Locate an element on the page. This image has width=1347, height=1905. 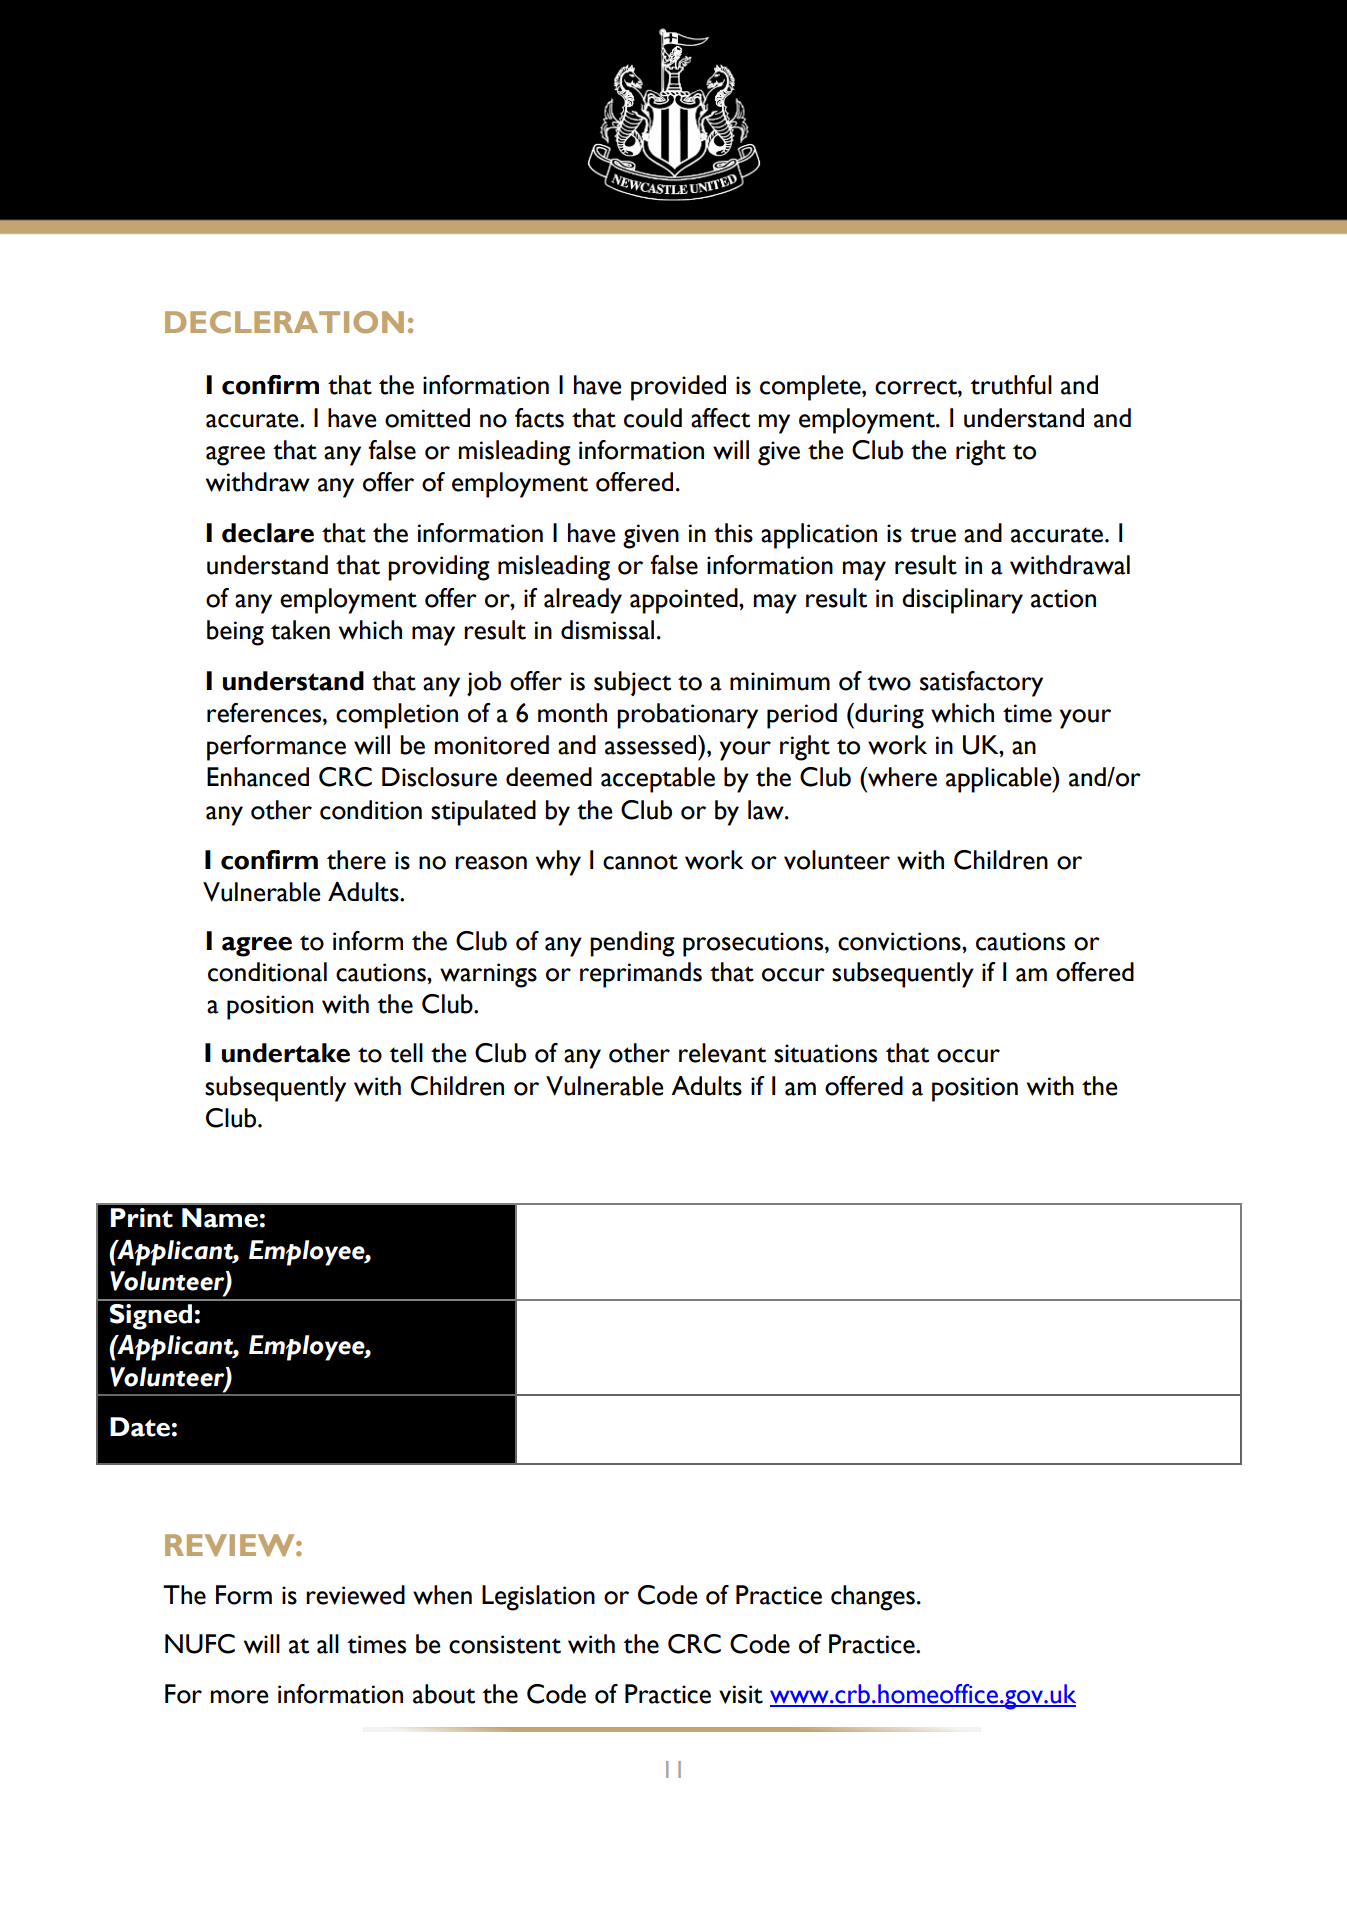
Enhanced is located at coordinates (258, 777).
